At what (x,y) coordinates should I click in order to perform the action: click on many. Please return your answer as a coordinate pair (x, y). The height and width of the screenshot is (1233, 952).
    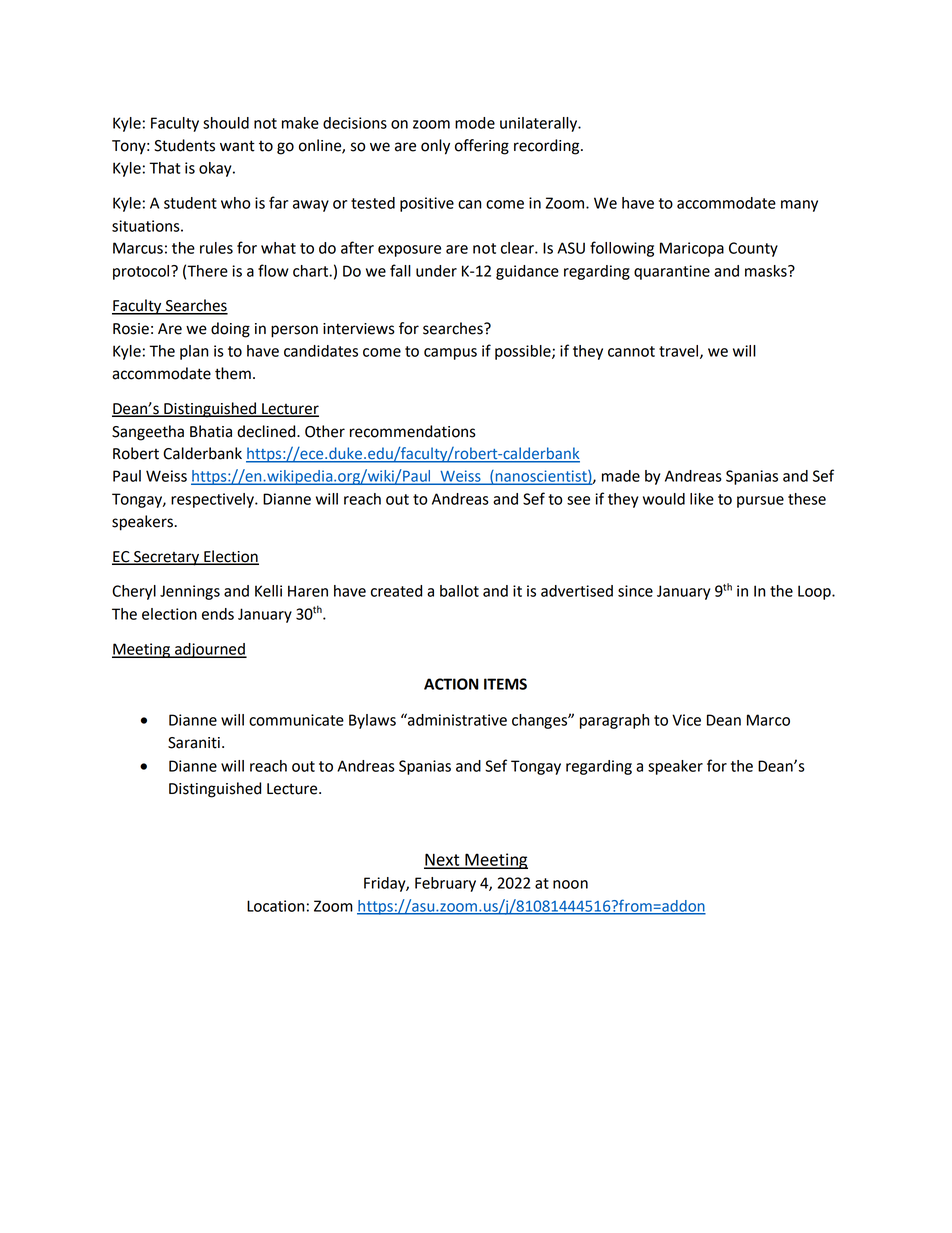
    Looking at the image, I should click on (799, 206).
